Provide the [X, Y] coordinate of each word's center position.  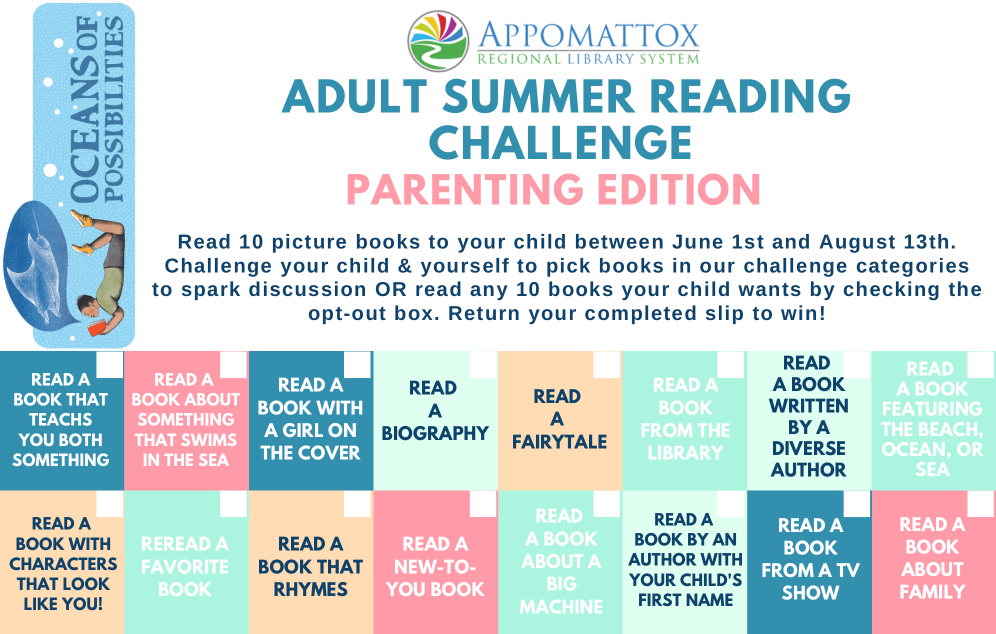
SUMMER [538, 96]
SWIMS [208, 440]
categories [913, 267]
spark [211, 290]
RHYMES [310, 589]
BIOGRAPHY [435, 433]
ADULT [354, 96]
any [489, 292]
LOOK [86, 583]
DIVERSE [809, 448]
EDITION [679, 189]
